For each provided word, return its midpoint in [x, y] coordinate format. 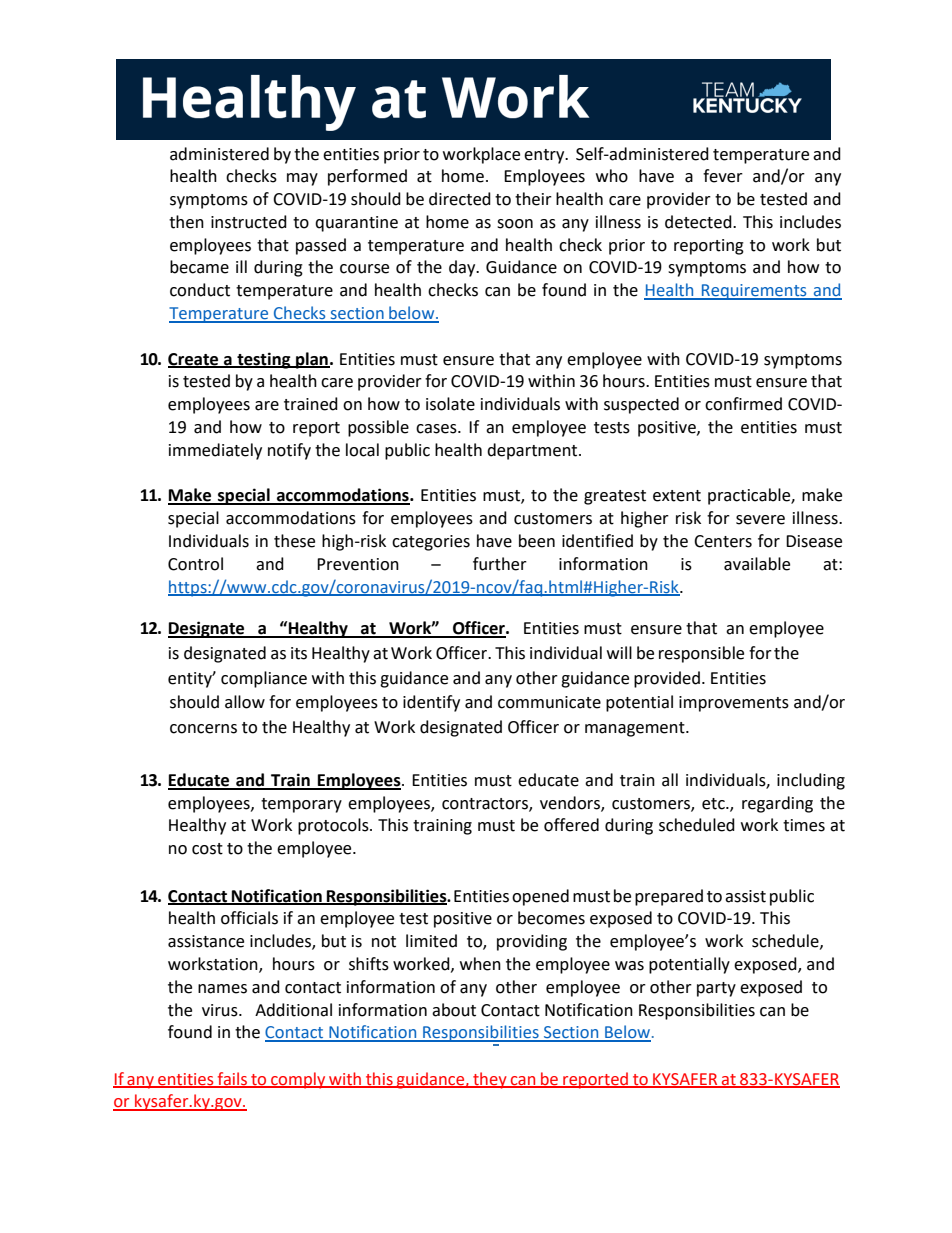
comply [298, 1080]
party [716, 989]
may [302, 179]
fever [723, 176]
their [533, 199]
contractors [486, 804]
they [490, 1080]
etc [714, 804]
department [533, 451]
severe [760, 520]
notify [289, 451]
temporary [301, 805]
